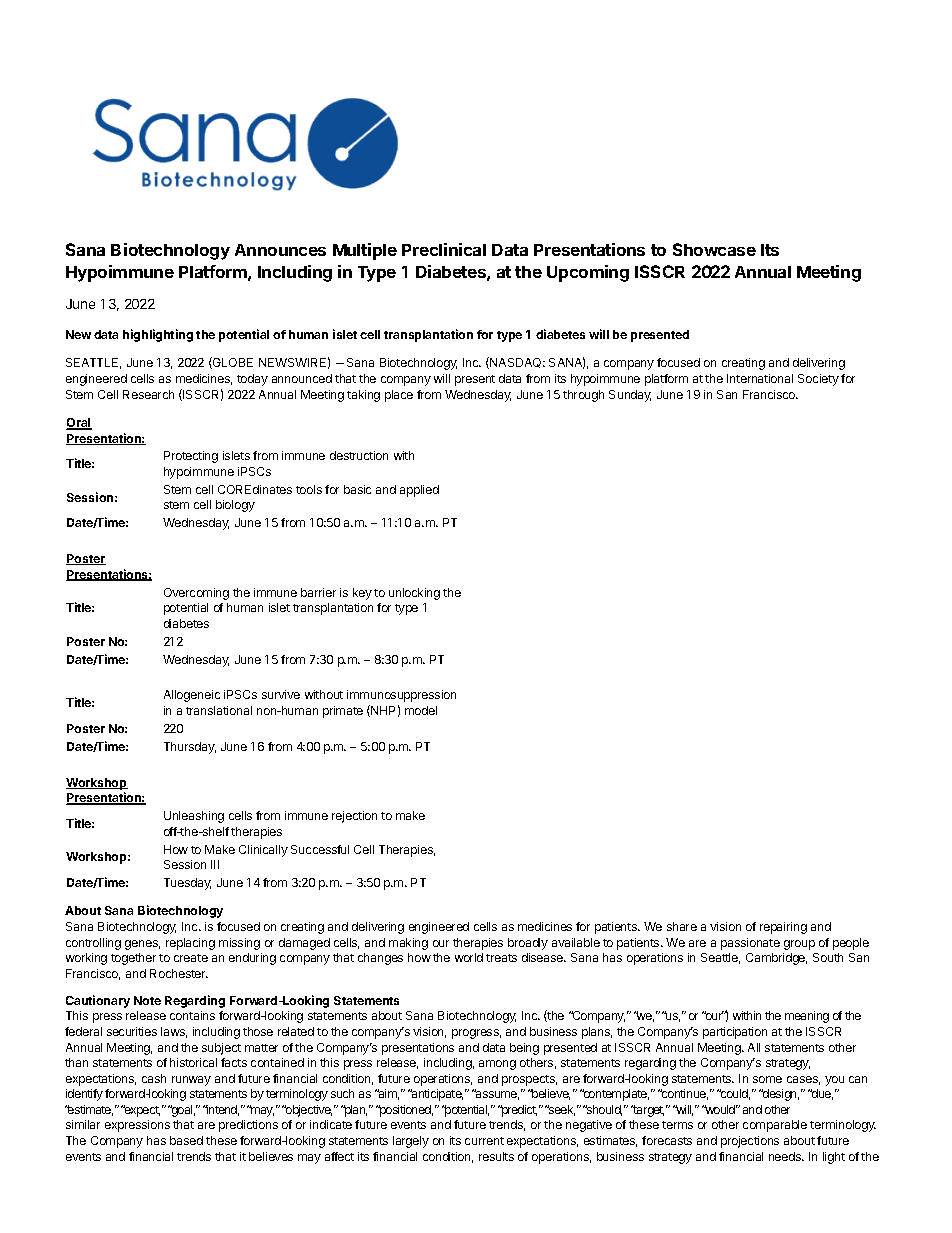 This image has height=1233, width=952. What do you see at coordinates (421, 710) in the image?
I see `model` at bounding box center [421, 710].
